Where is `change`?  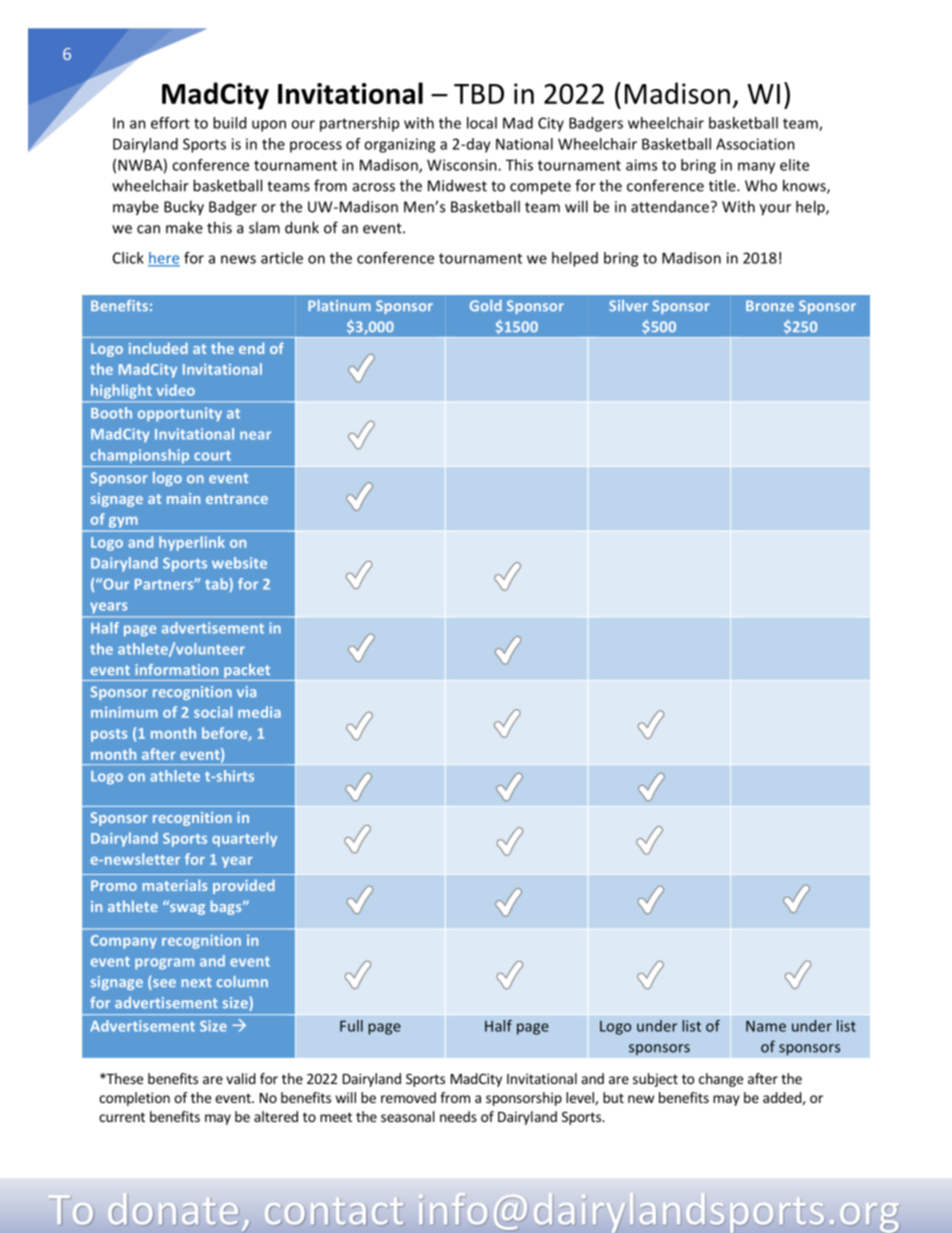 change is located at coordinates (721, 1080).
